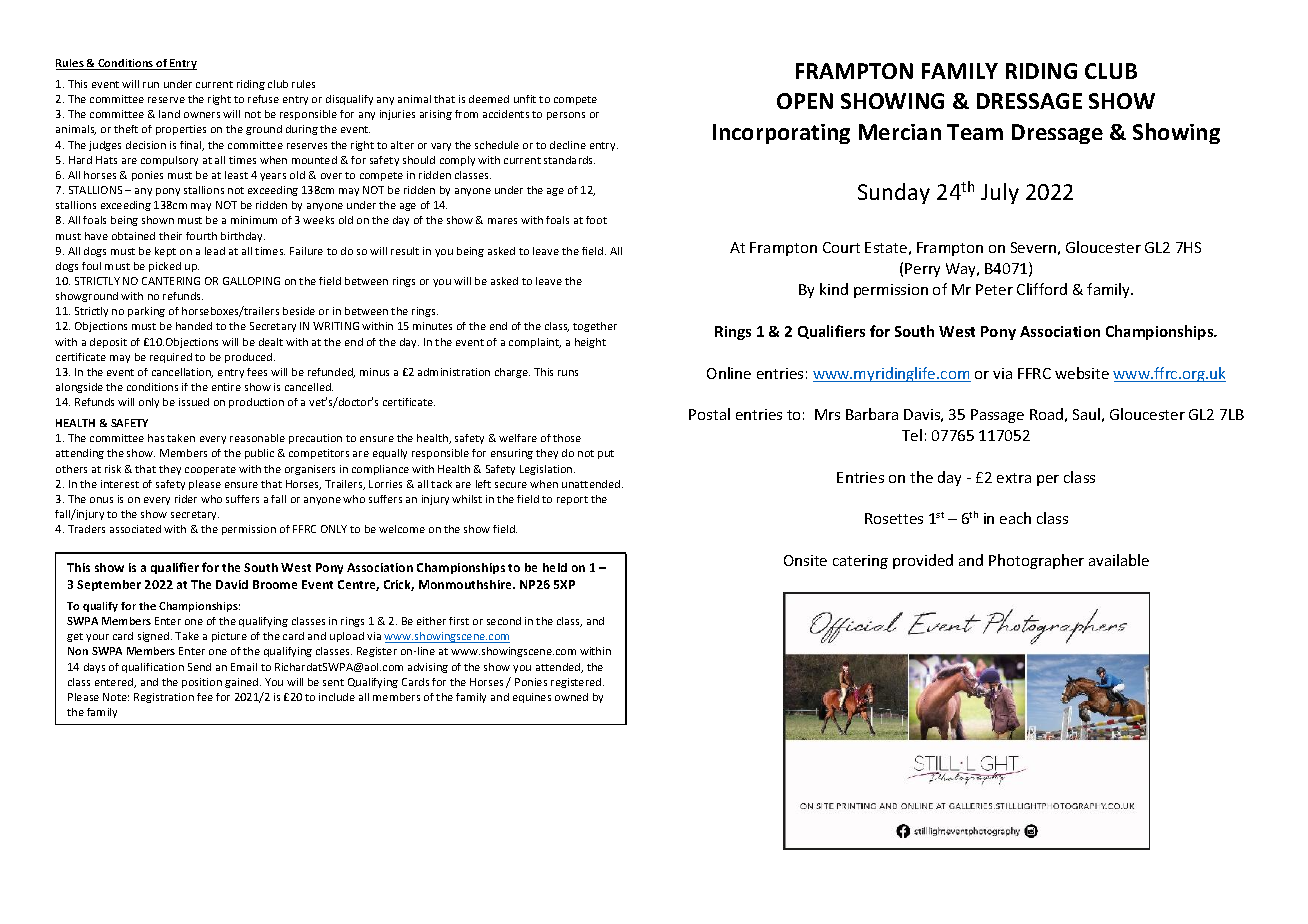  I want to click on persons, so click(566, 116).
